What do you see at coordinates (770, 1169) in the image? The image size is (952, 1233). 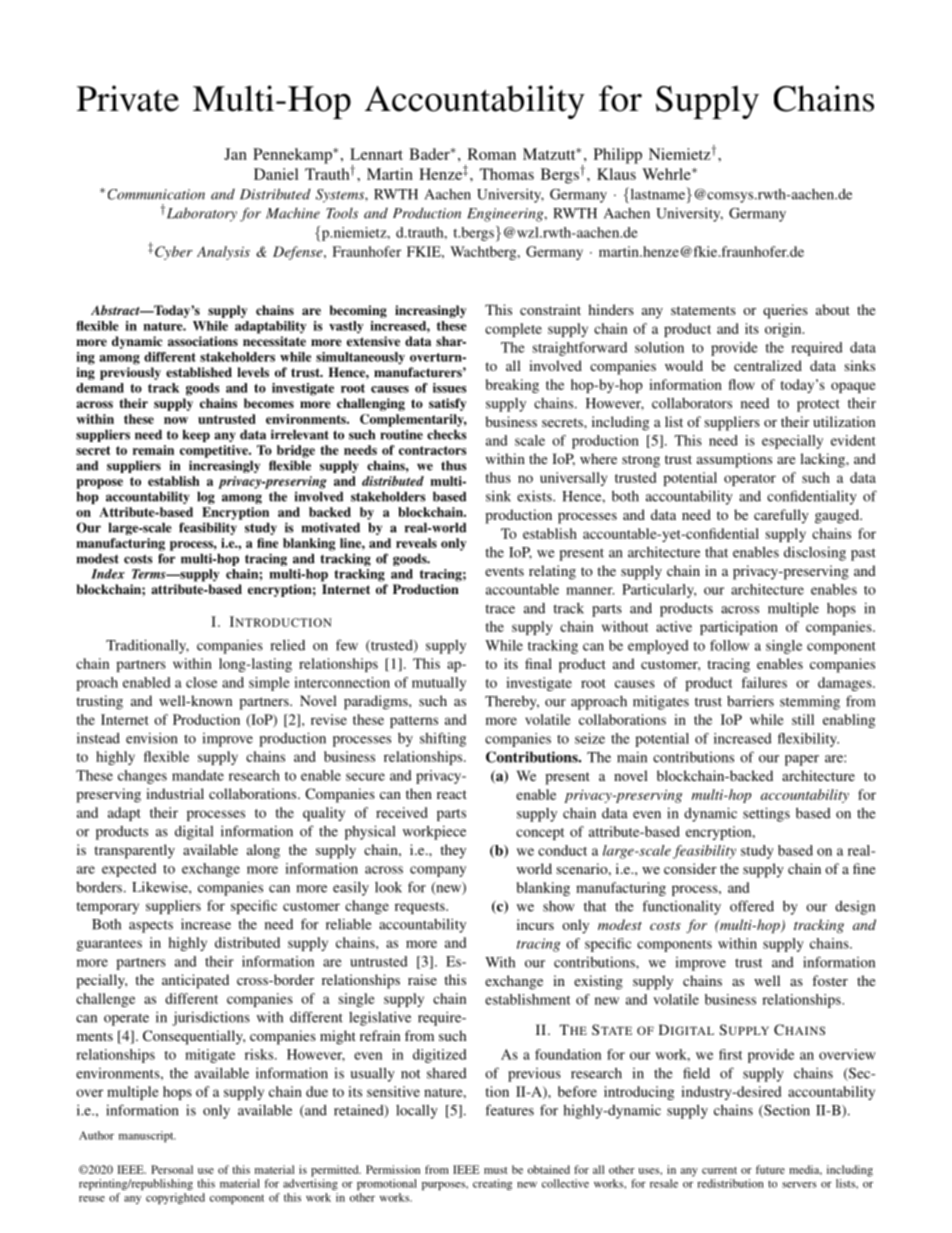 I see `future` at bounding box center [770, 1169].
